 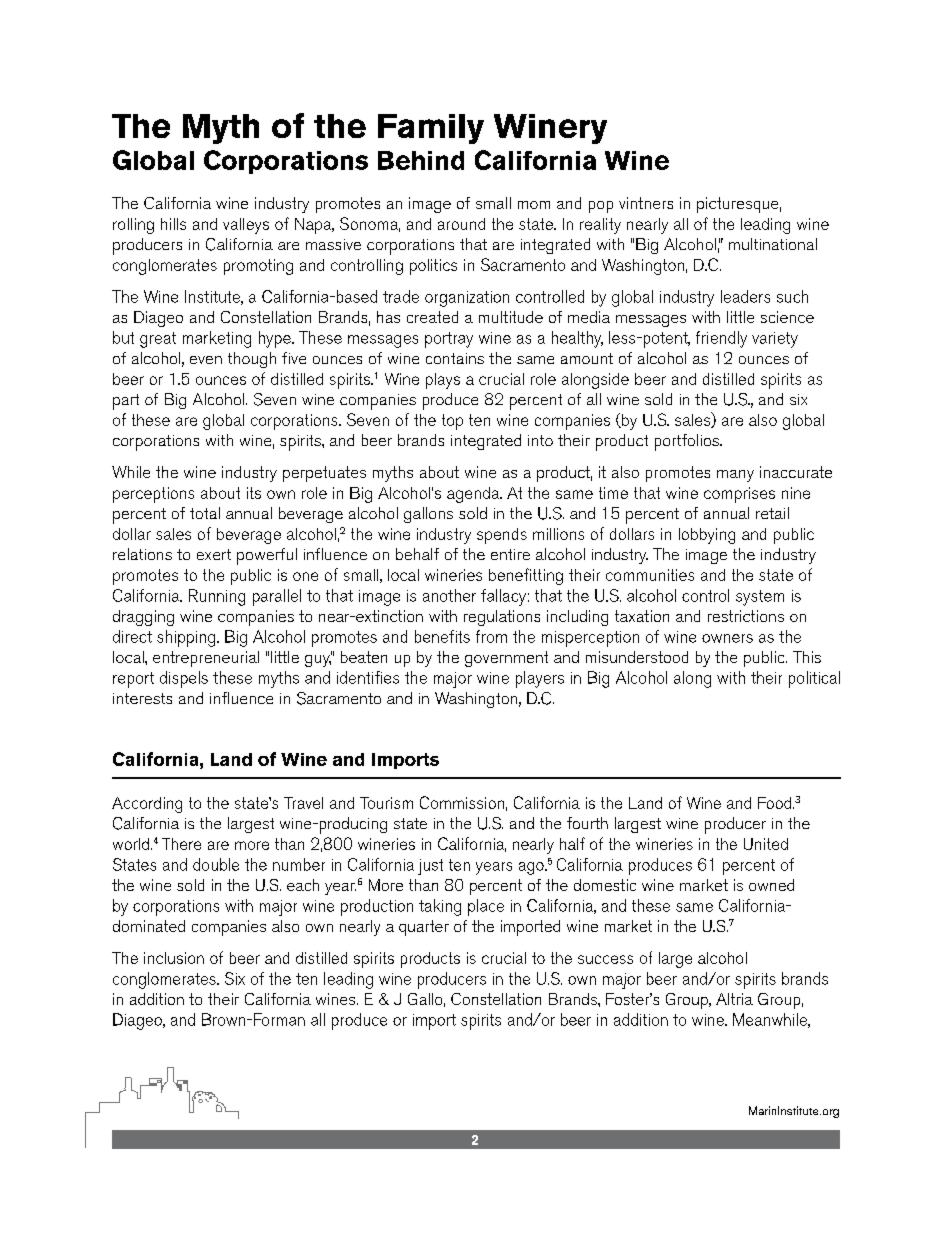 I want to click on dispels, so click(x=184, y=679).
